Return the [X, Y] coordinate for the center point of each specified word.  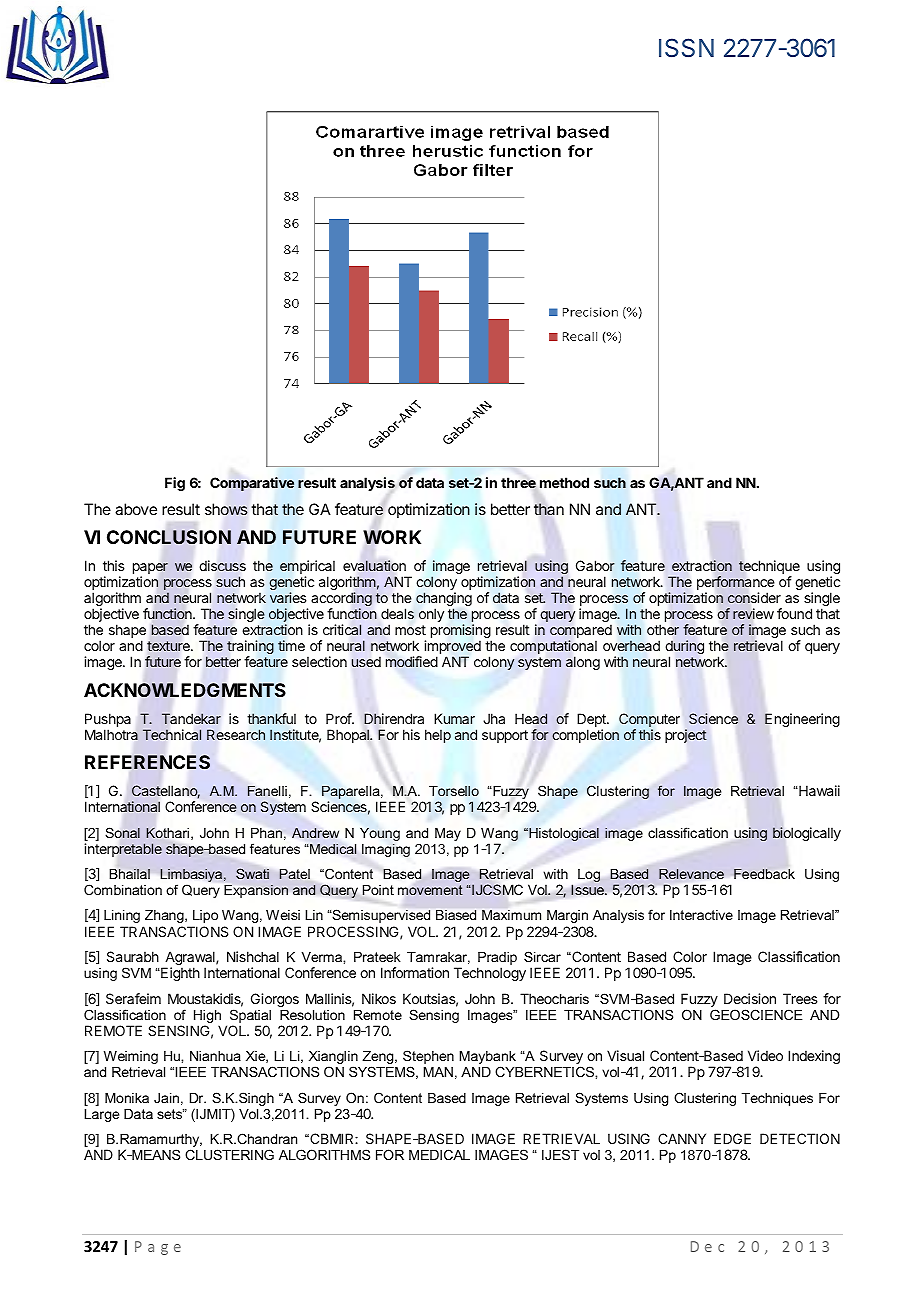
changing [444, 600]
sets [170, 1113]
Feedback [764, 873]
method [564, 482]
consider [754, 598]
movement [430, 890]
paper [150, 570]
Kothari [169, 833]
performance [736, 584]
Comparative [252, 484]
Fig [175, 484]
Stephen [428, 1058]
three [518, 483]
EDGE [732, 1138]
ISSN [686, 48]
